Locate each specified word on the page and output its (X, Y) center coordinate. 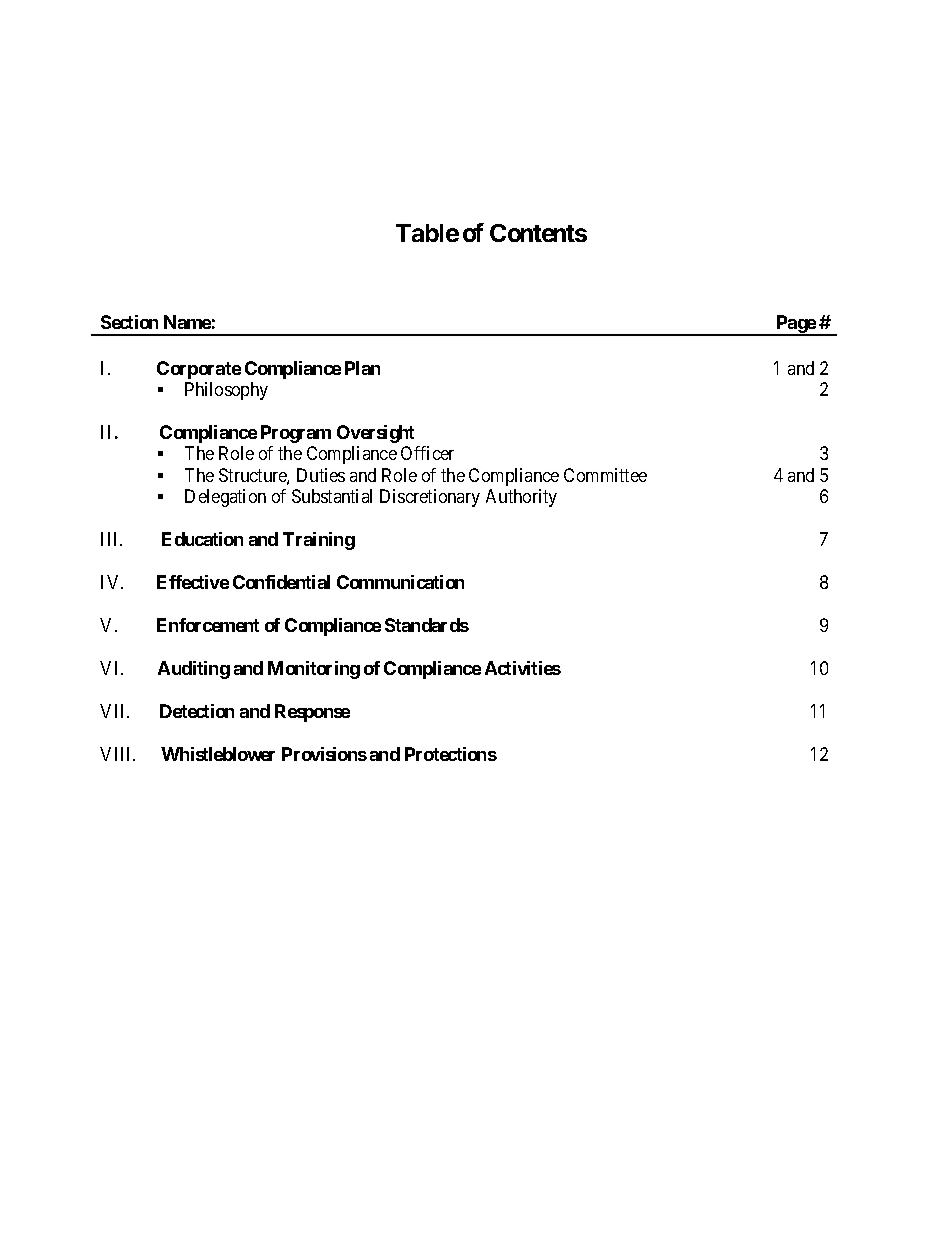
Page (795, 325)
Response (312, 713)
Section (129, 322)
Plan (362, 368)
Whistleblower (218, 754)
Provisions (324, 754)
